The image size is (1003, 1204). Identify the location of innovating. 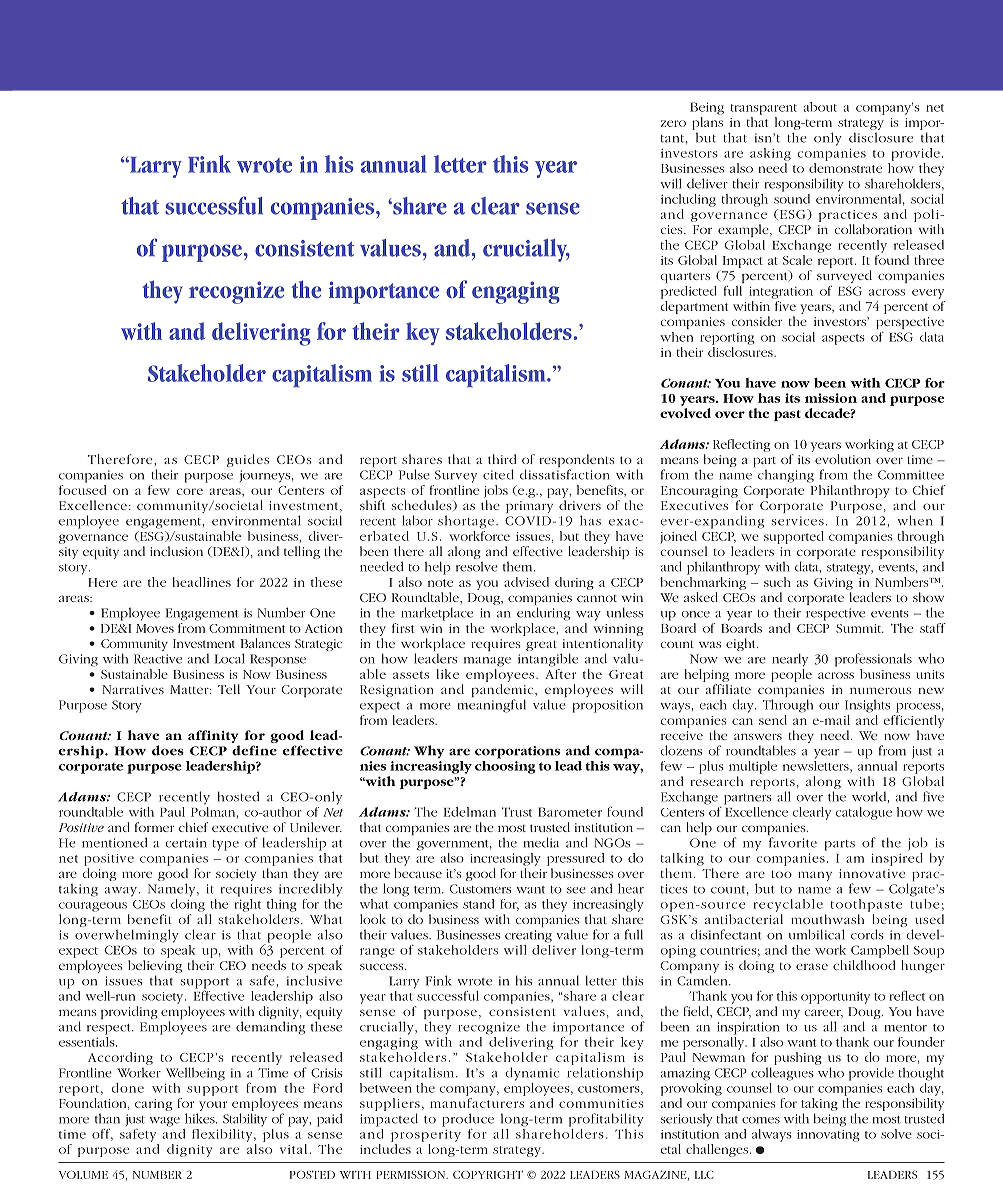
(828, 1136).
